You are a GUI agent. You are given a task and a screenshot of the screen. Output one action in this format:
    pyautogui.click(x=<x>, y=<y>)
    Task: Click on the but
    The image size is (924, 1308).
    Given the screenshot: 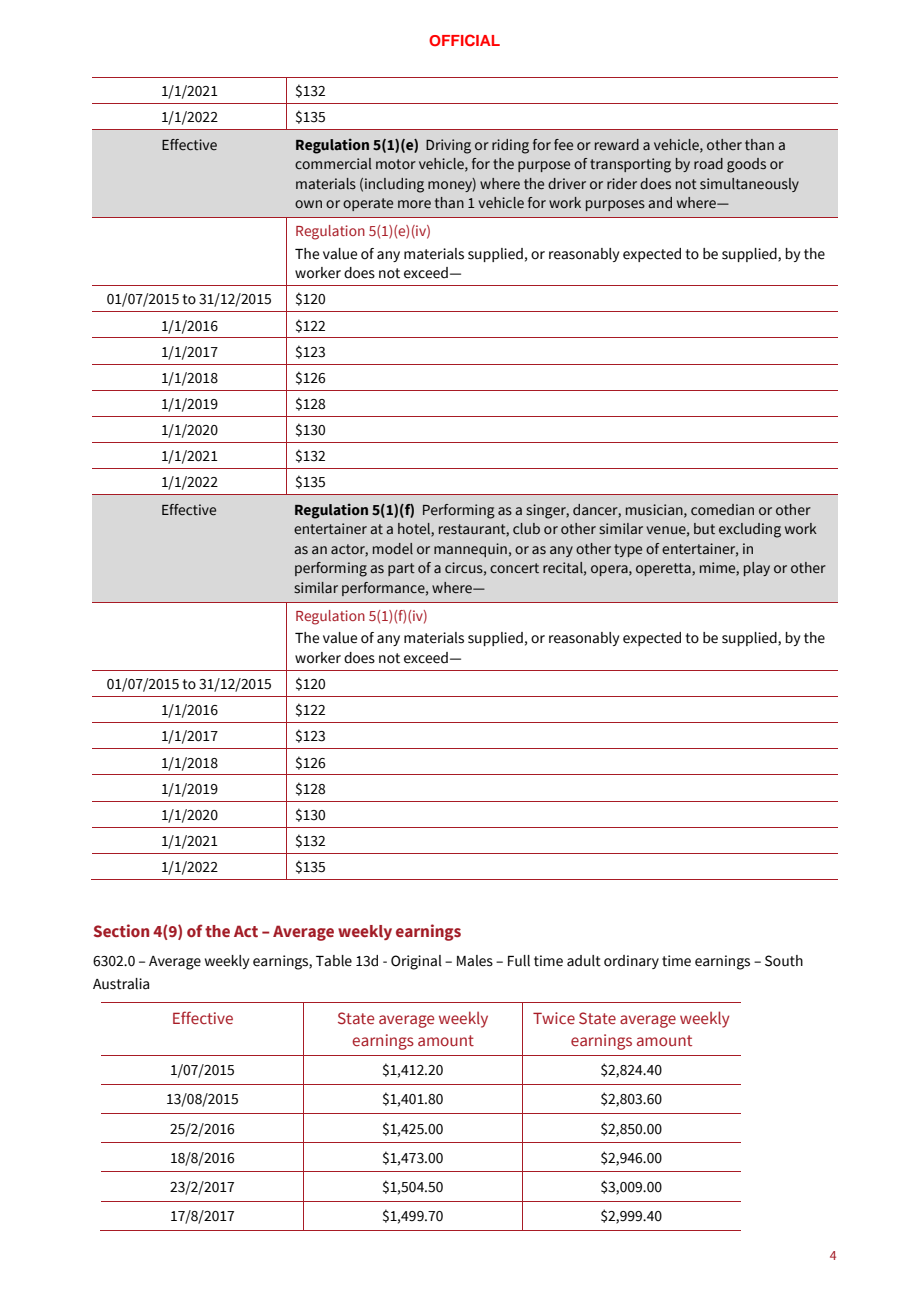 What is the action you would take?
    pyautogui.click(x=704, y=529)
